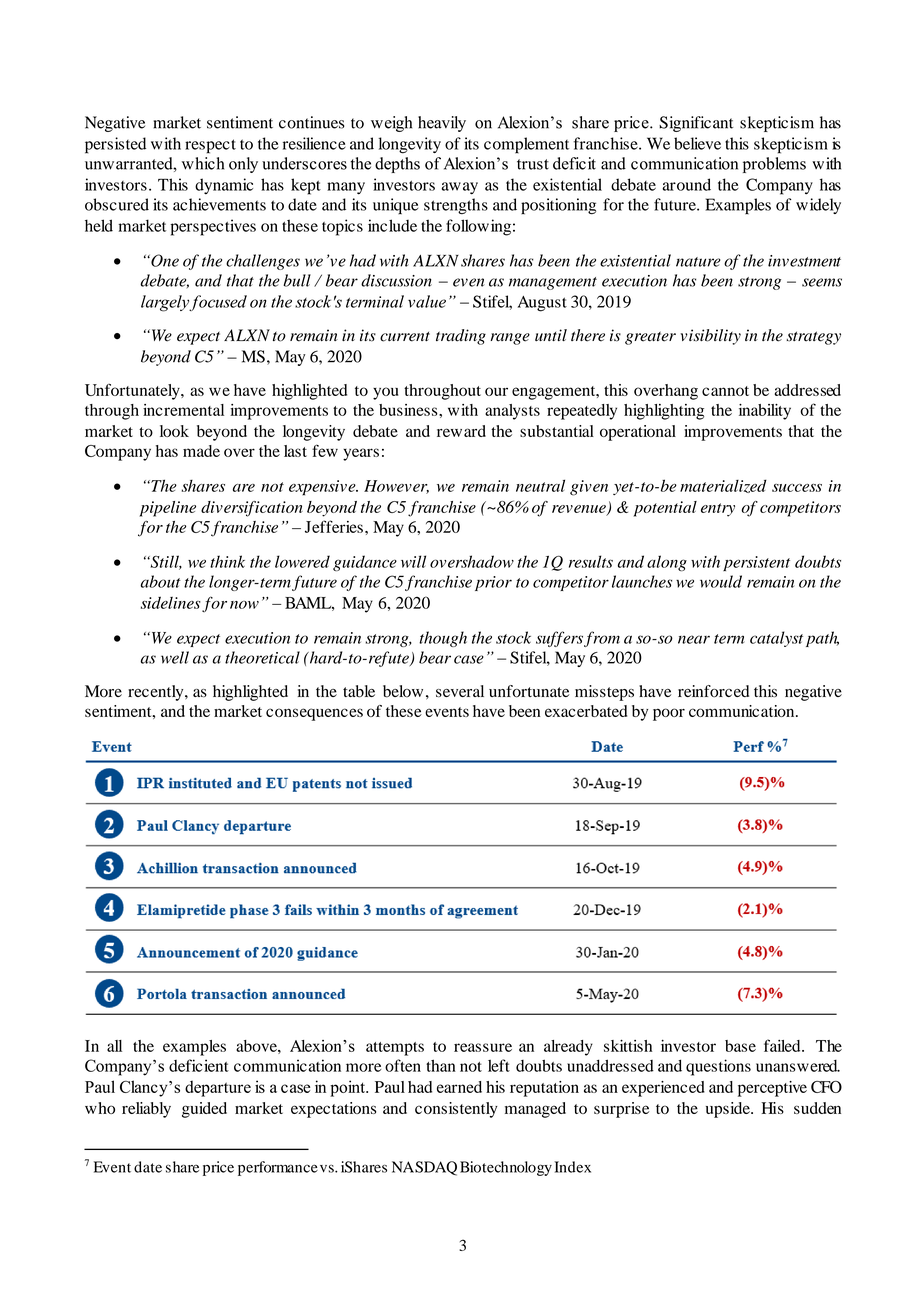 This page has height=1308, width=924. Describe the element at coordinates (199, 1065) in the page. I see `deficient` at that location.
